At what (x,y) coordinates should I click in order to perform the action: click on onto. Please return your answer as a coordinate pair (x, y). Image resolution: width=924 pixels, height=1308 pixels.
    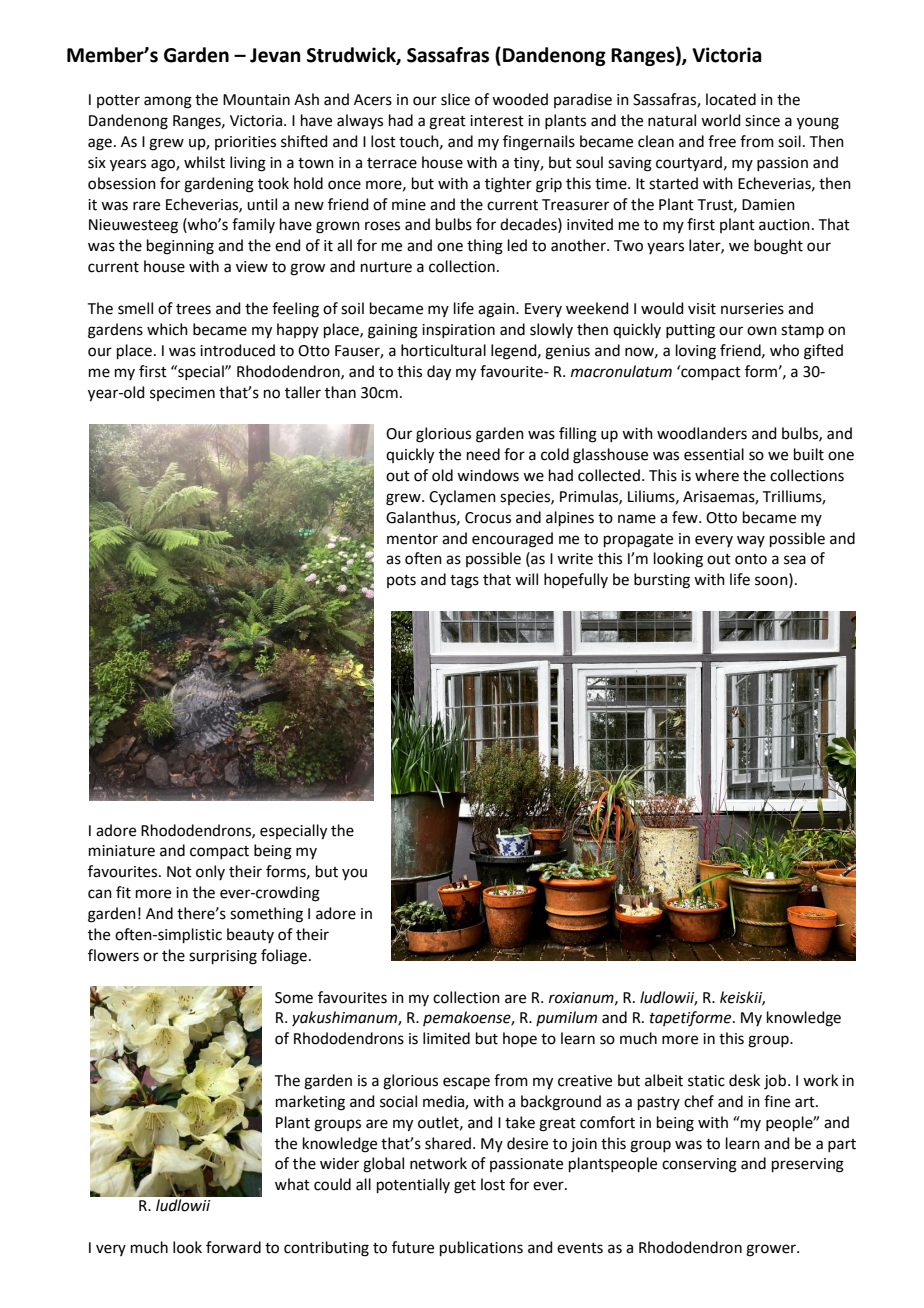
    Looking at the image, I should click on (751, 559).
